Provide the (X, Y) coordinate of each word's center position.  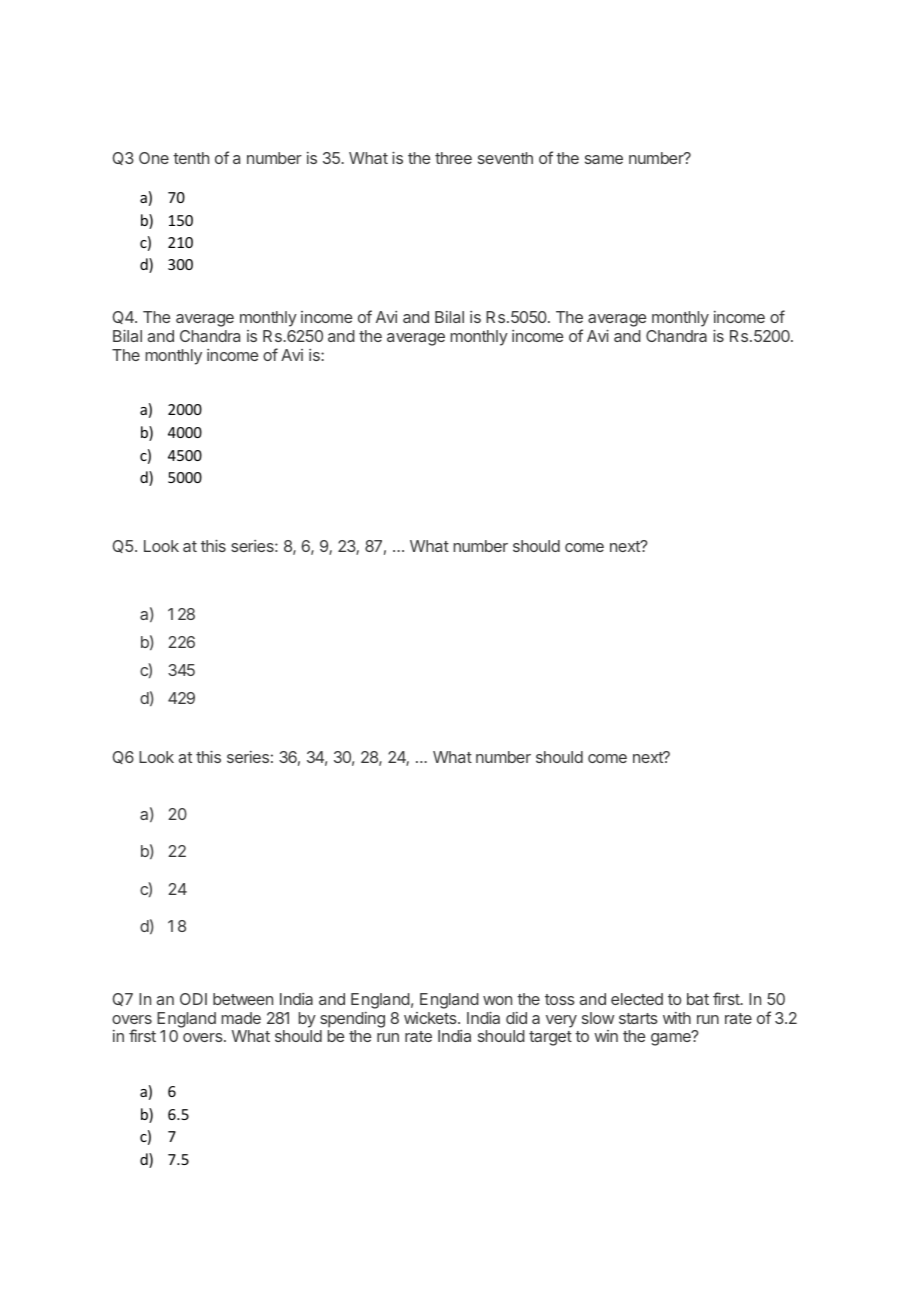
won (497, 1000)
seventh (505, 158)
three (453, 158)
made (241, 1018)
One (154, 158)
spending (352, 1020)
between (243, 999)
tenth (191, 158)
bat (698, 999)
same (604, 159)
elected (637, 999)
